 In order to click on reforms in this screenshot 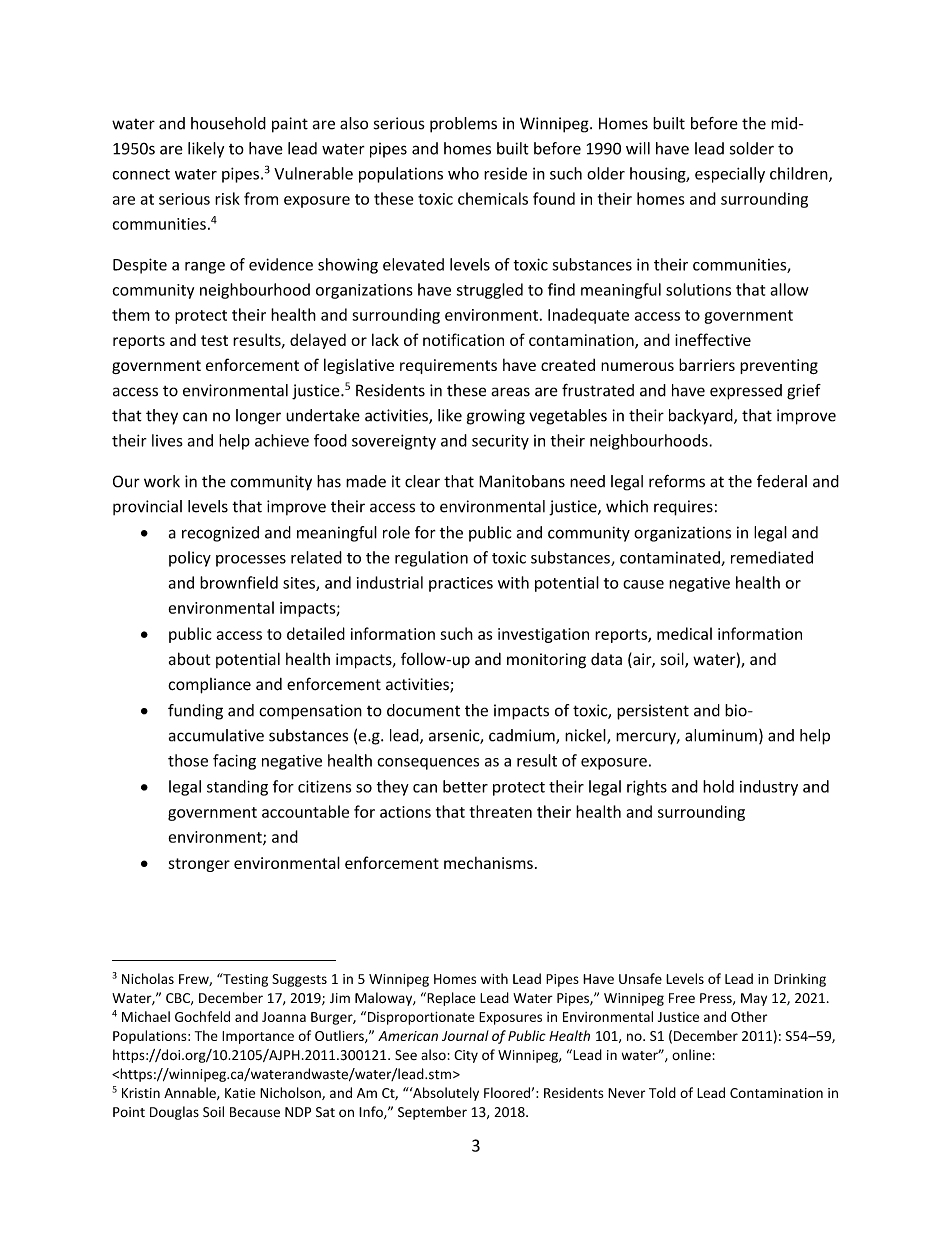, I will do `click(677, 481)`.
